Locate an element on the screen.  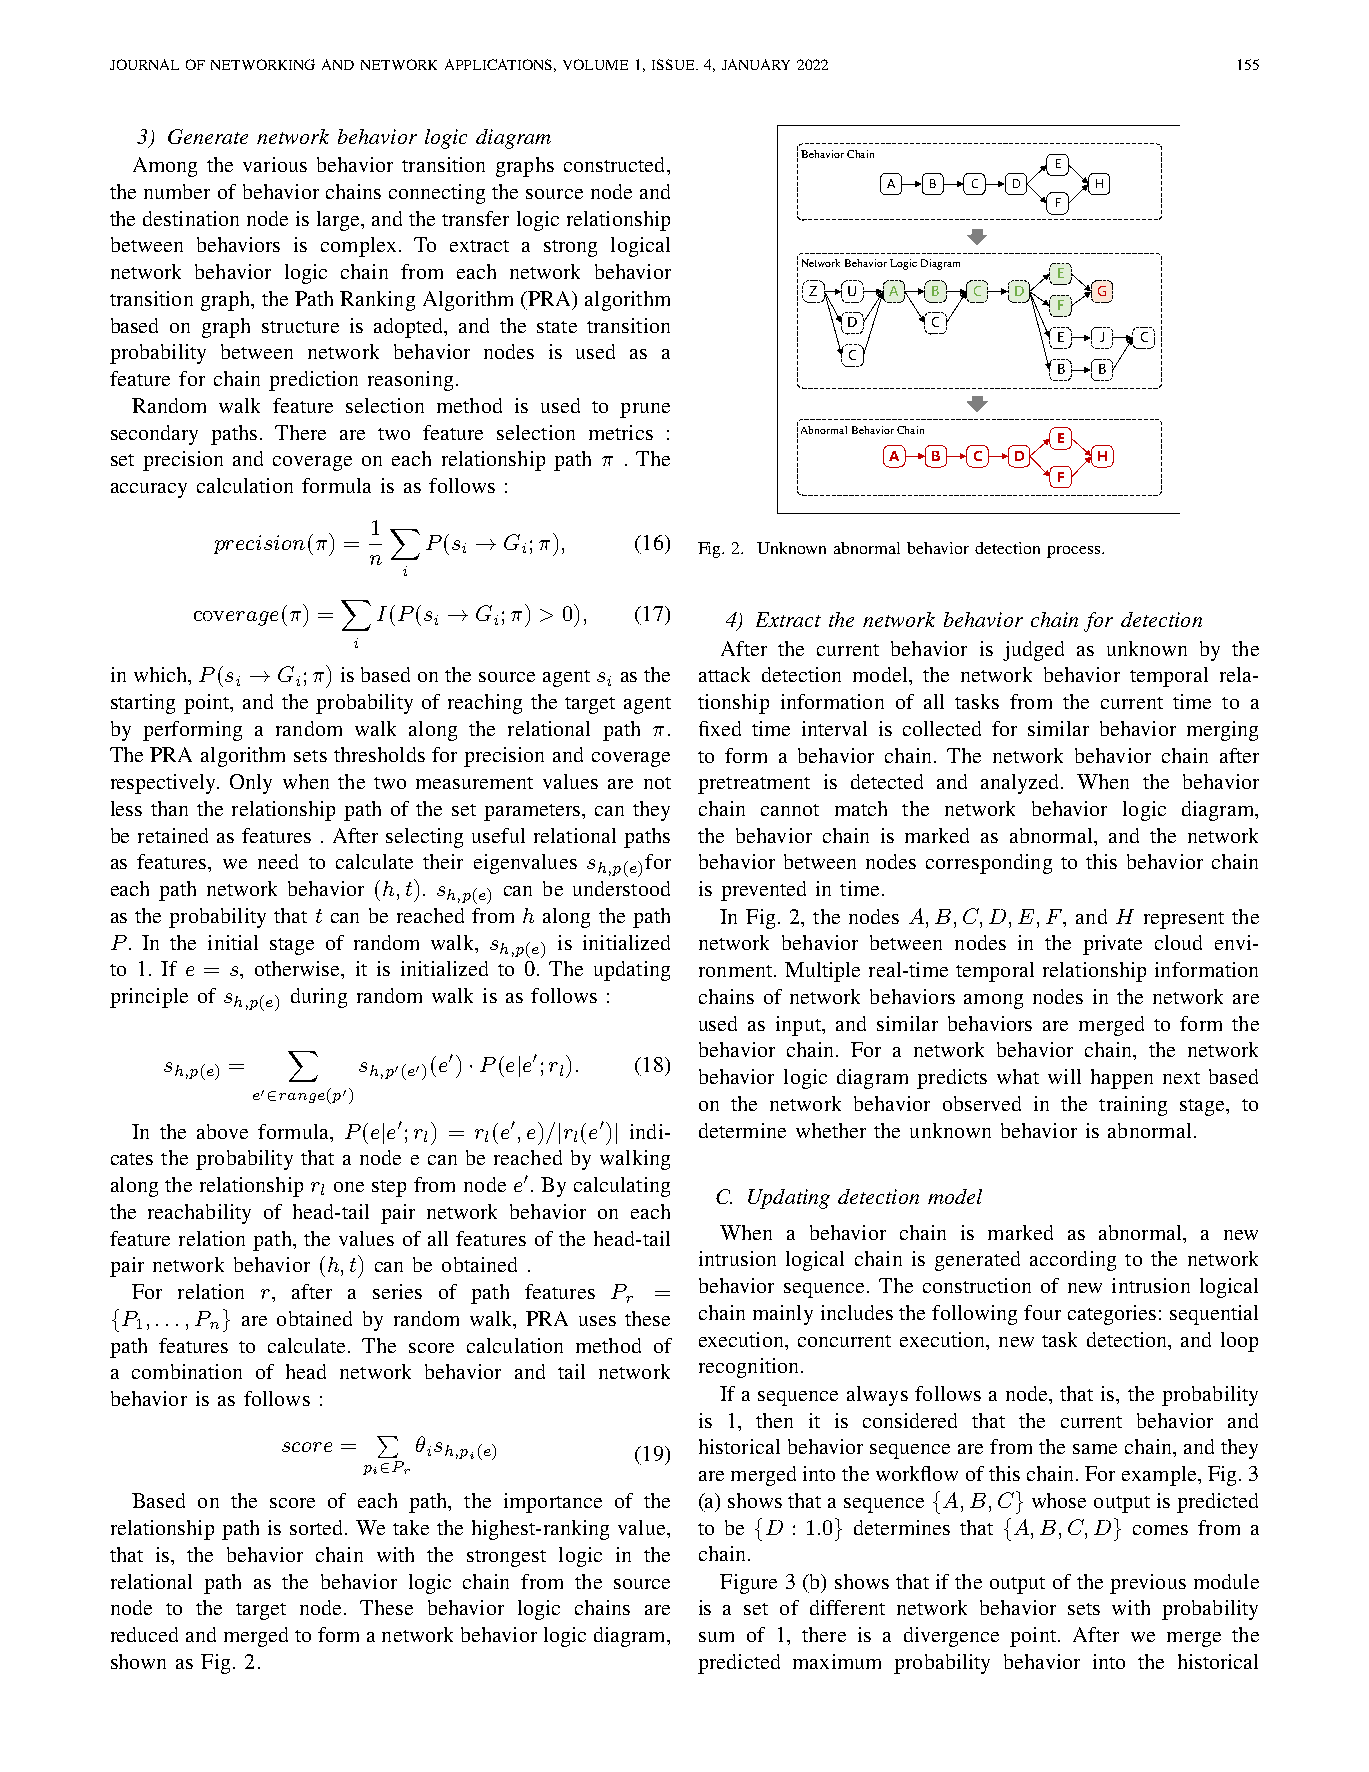
above is located at coordinates (222, 1131).
